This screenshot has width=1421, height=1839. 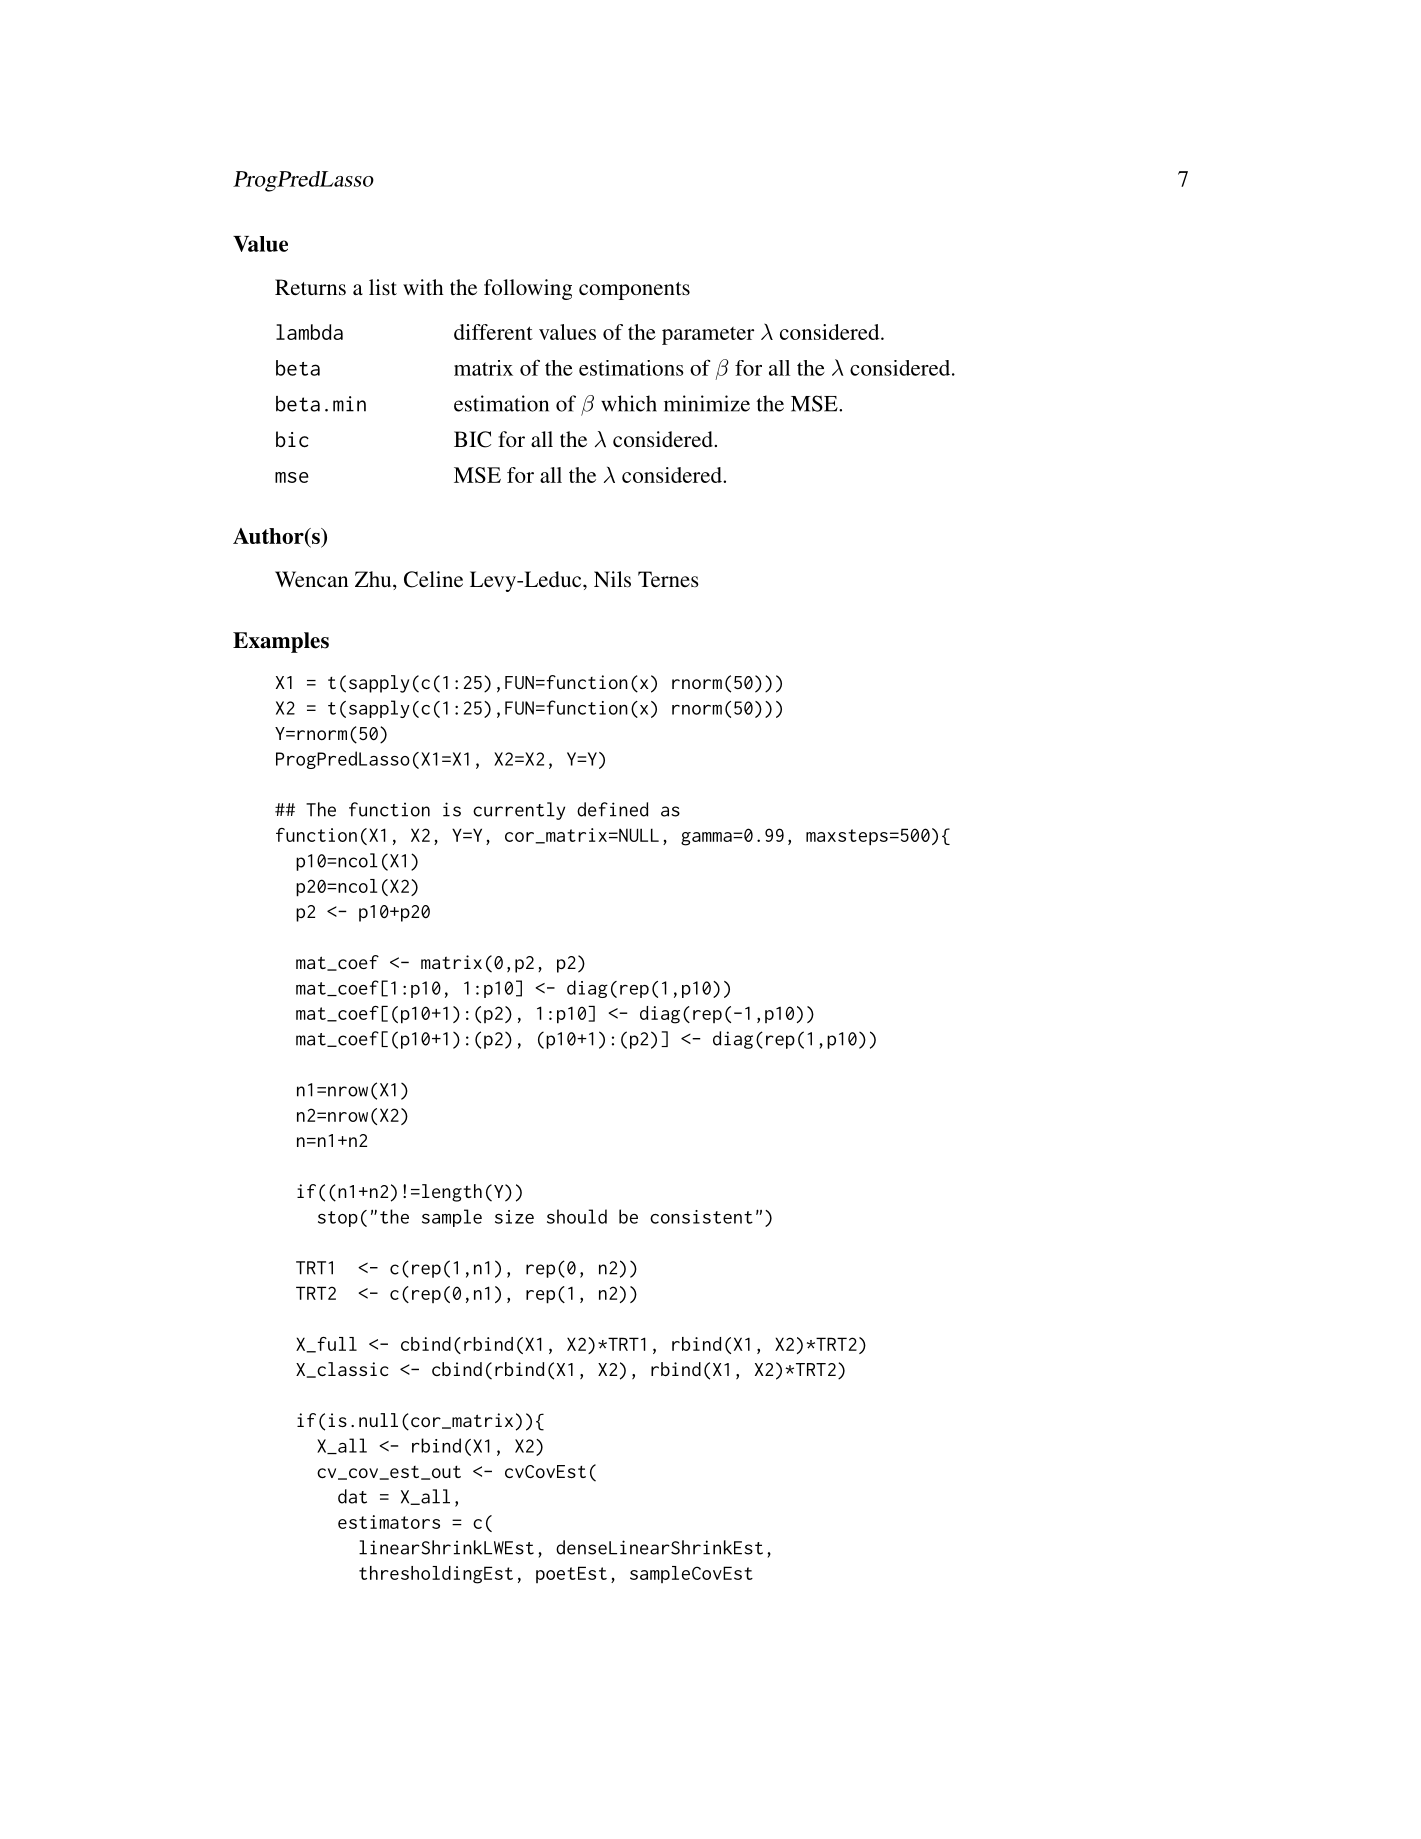 What do you see at coordinates (352, 1496) in the screenshot?
I see `dat` at bounding box center [352, 1496].
